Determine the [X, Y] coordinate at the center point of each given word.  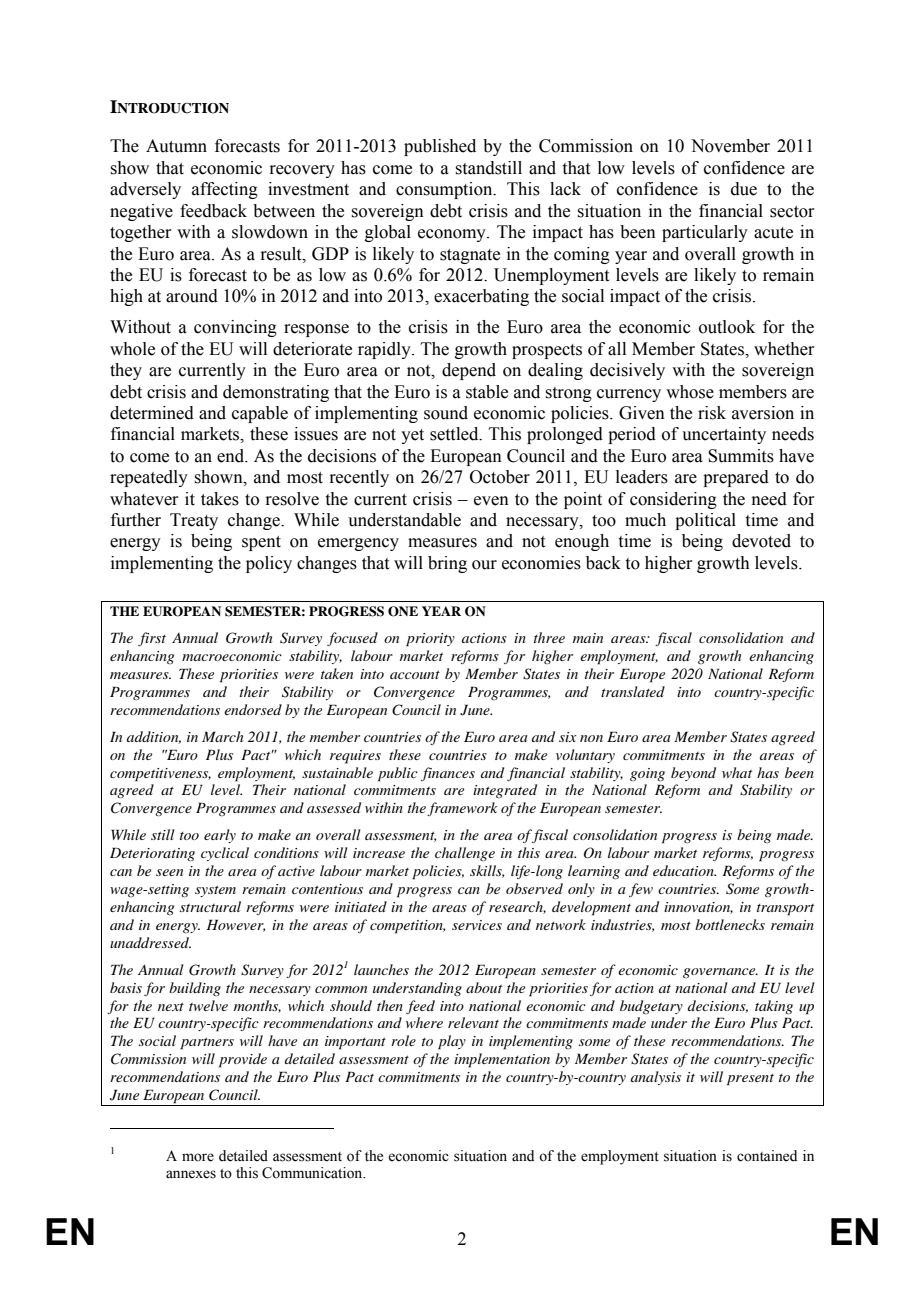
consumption [445, 190]
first [152, 639]
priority [430, 640]
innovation [698, 908]
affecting [225, 190]
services [477, 925]
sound [446, 413]
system [215, 891]
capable [260, 414]
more [198, 1157]
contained [767, 1156]
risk [712, 413]
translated [633, 691]
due [744, 189]
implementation [502, 1060]
